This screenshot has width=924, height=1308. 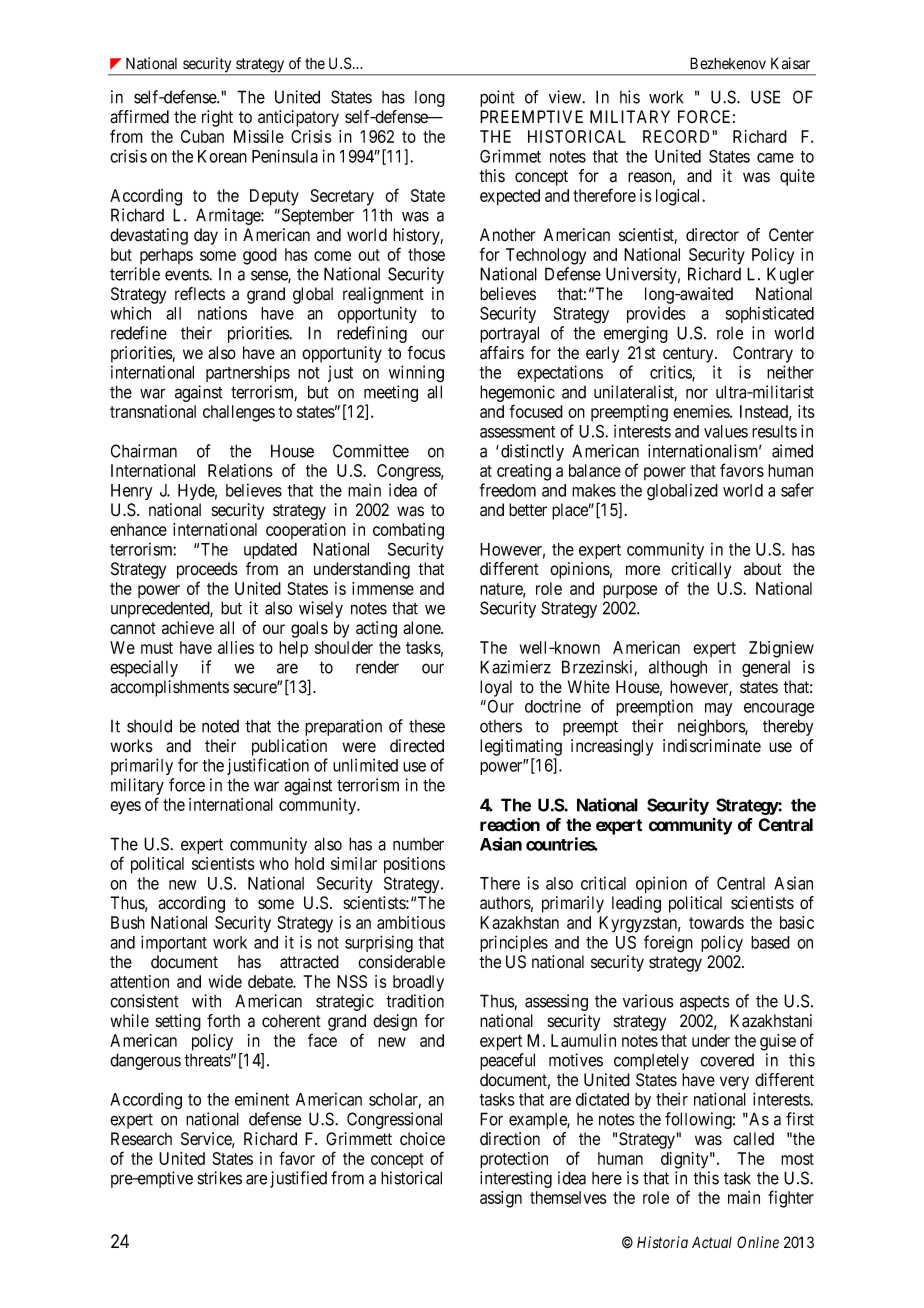 What do you see at coordinates (510, 197) in the screenshot?
I see `expected` at bounding box center [510, 197].
